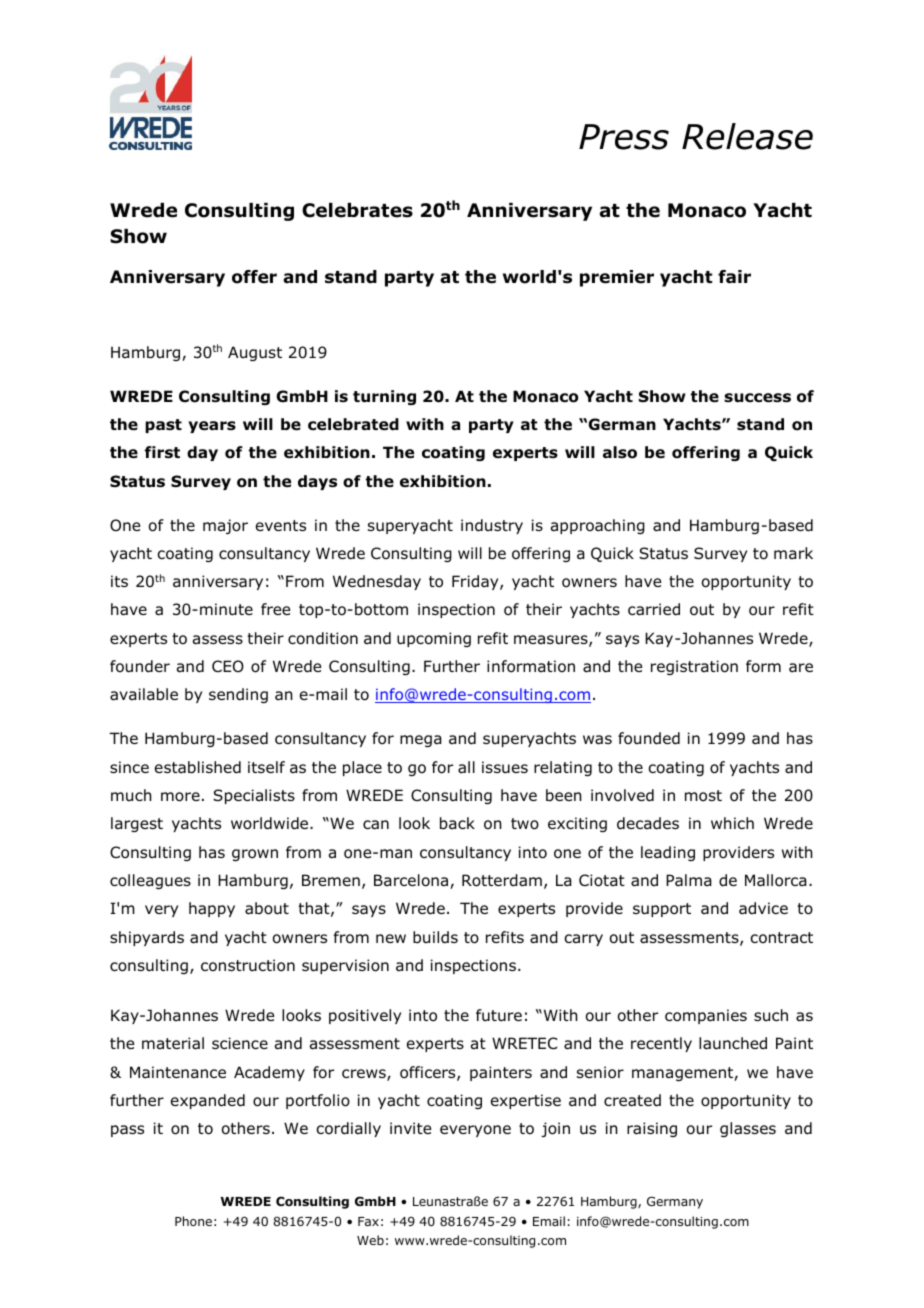 The image size is (924, 1308). I want to click on most, so click(703, 796).
